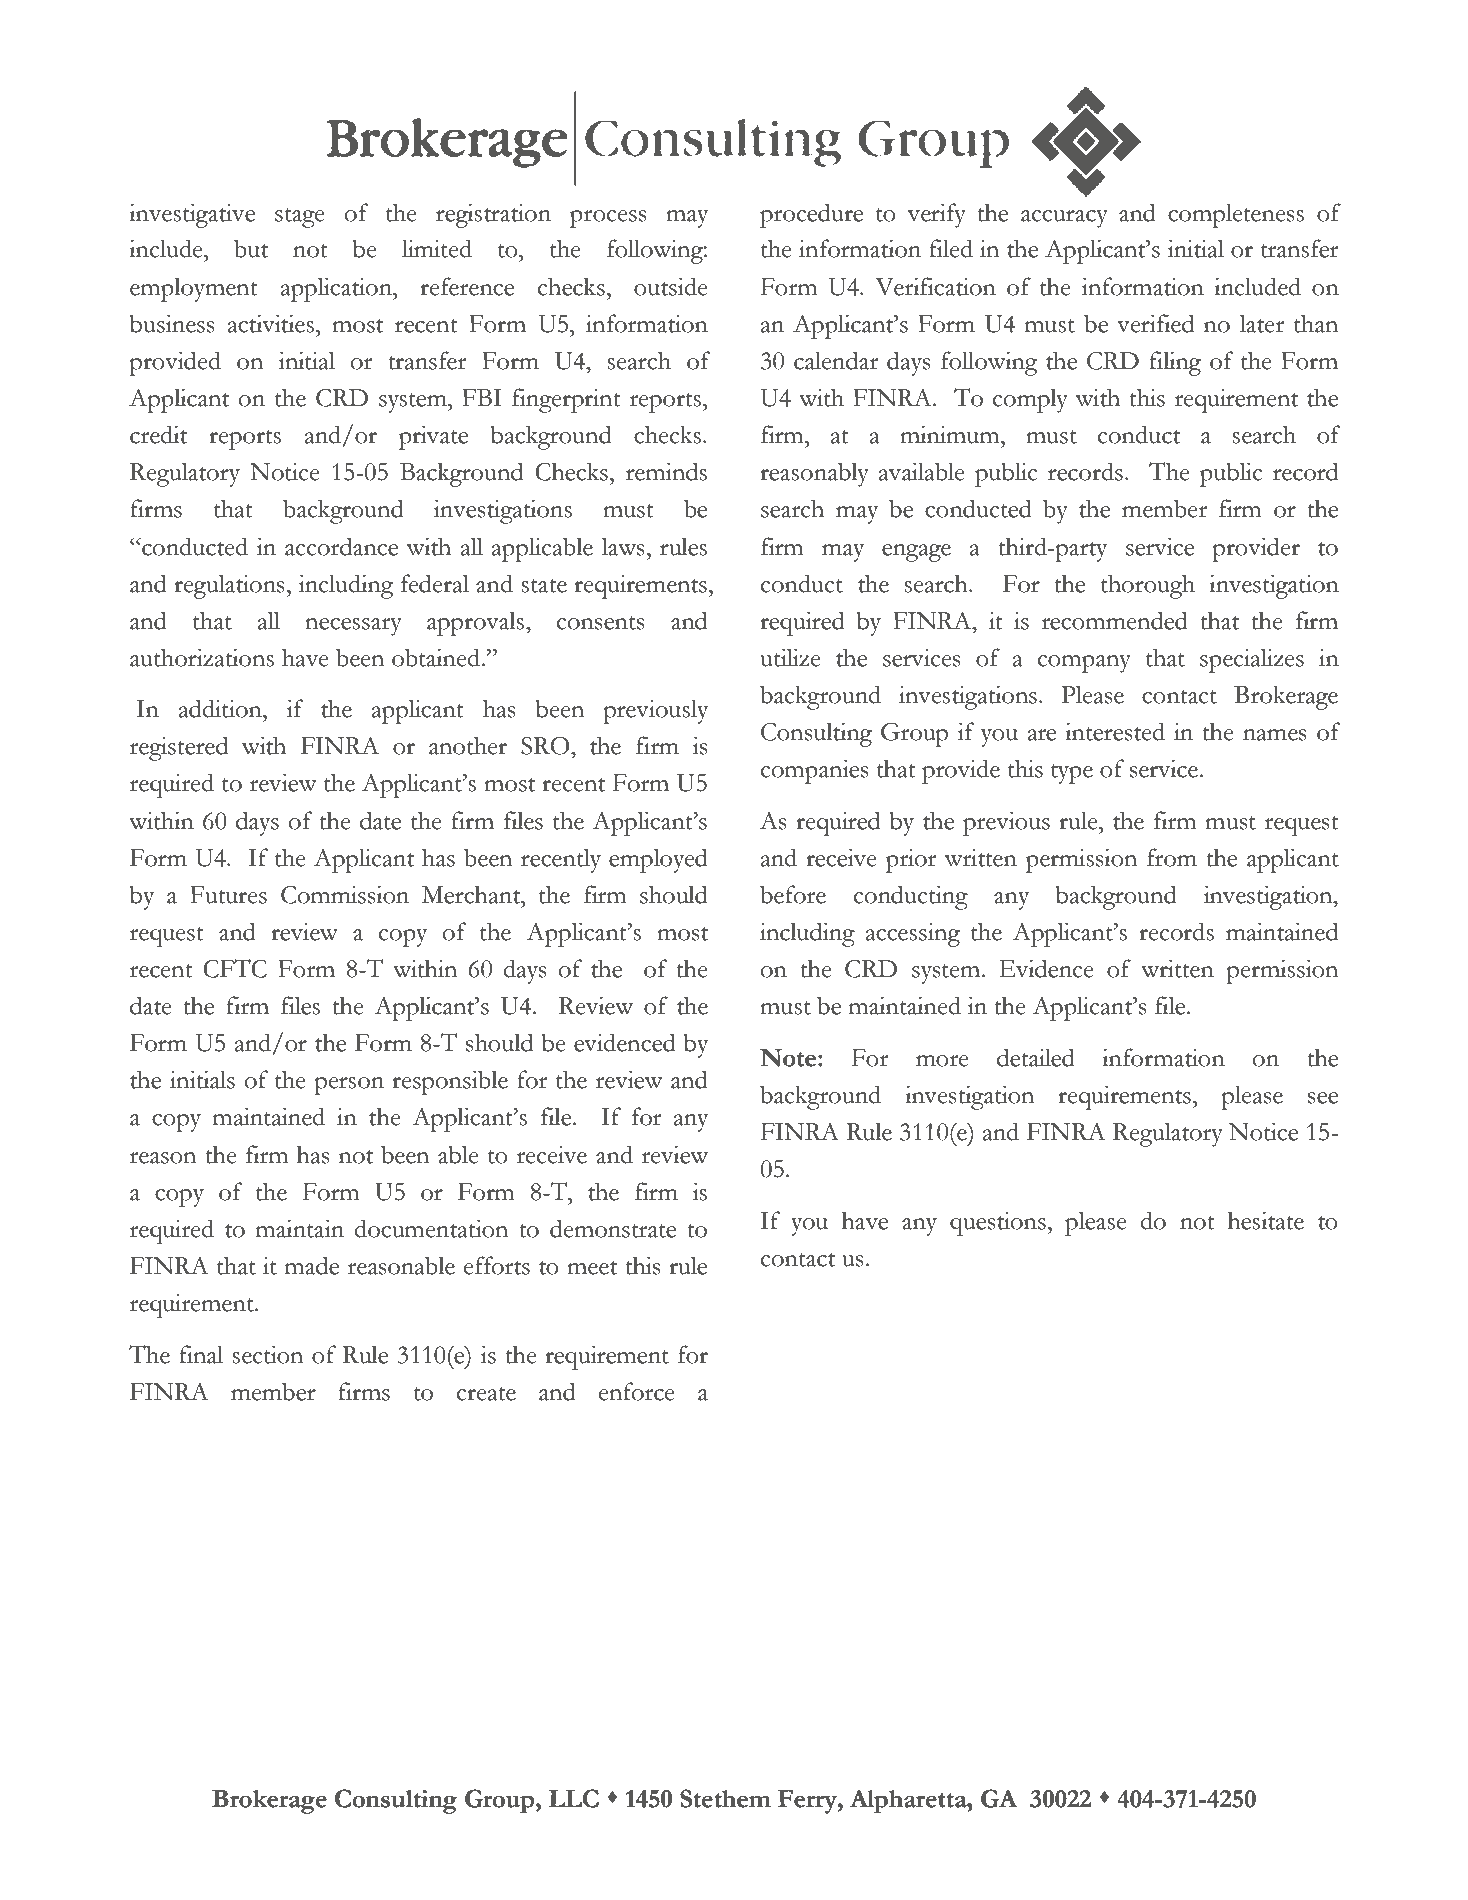 This document has width=1468, height=1900. What do you see at coordinates (1266, 1220) in the document?
I see `hesitate` at bounding box center [1266, 1220].
